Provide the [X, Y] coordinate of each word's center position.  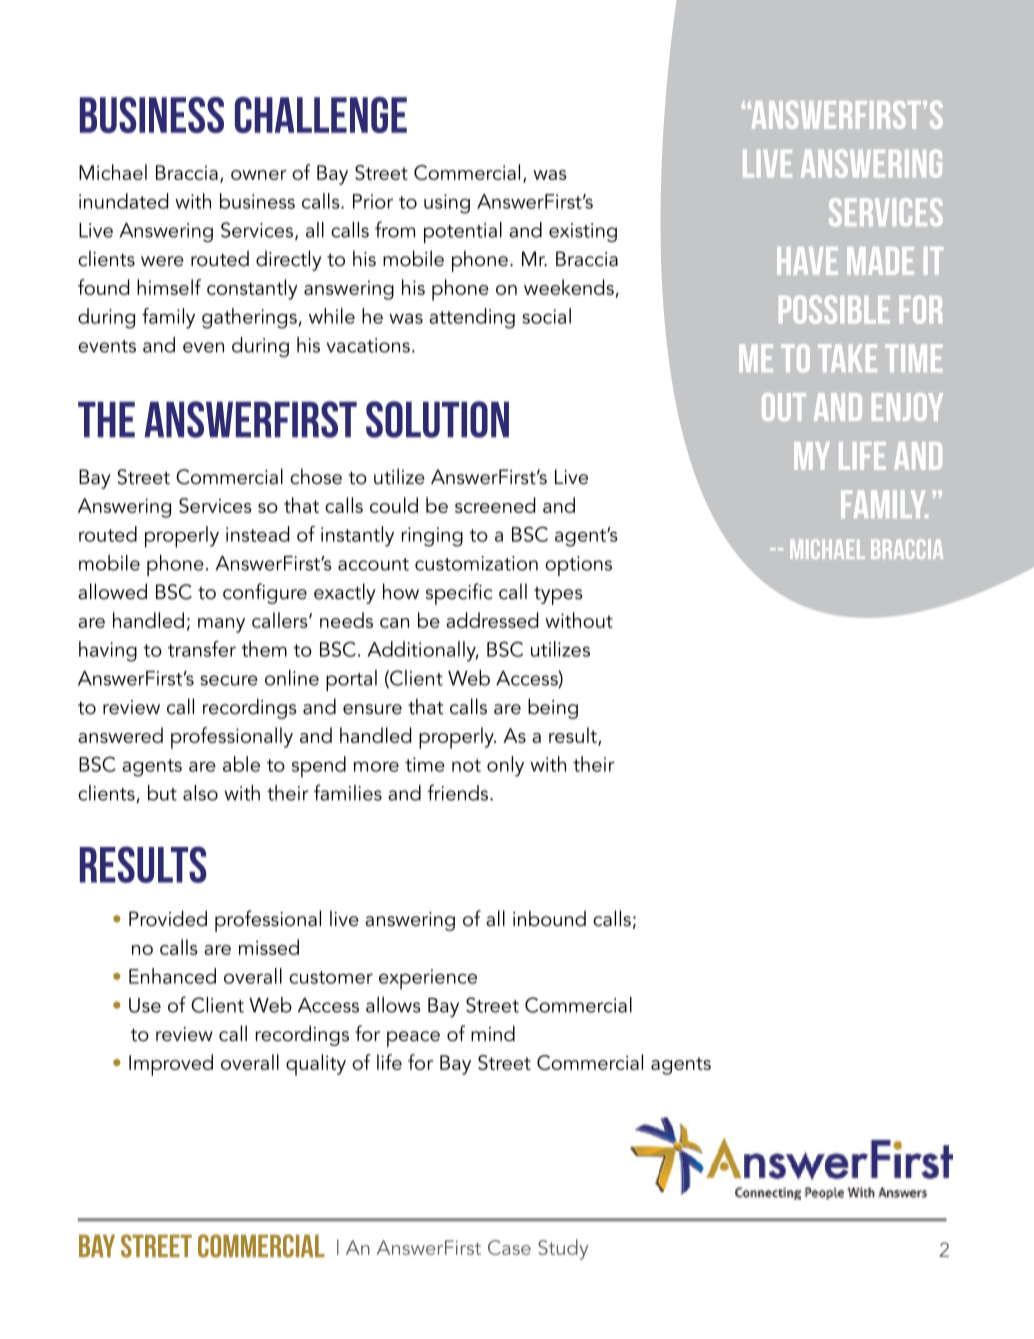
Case [509, 1247]
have [807, 261]
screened [495, 505]
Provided [168, 918]
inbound [549, 918]
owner [259, 175]
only [505, 766]
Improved [171, 1065]
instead [257, 534]
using [447, 204]
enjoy [907, 407]
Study [563, 1249]
